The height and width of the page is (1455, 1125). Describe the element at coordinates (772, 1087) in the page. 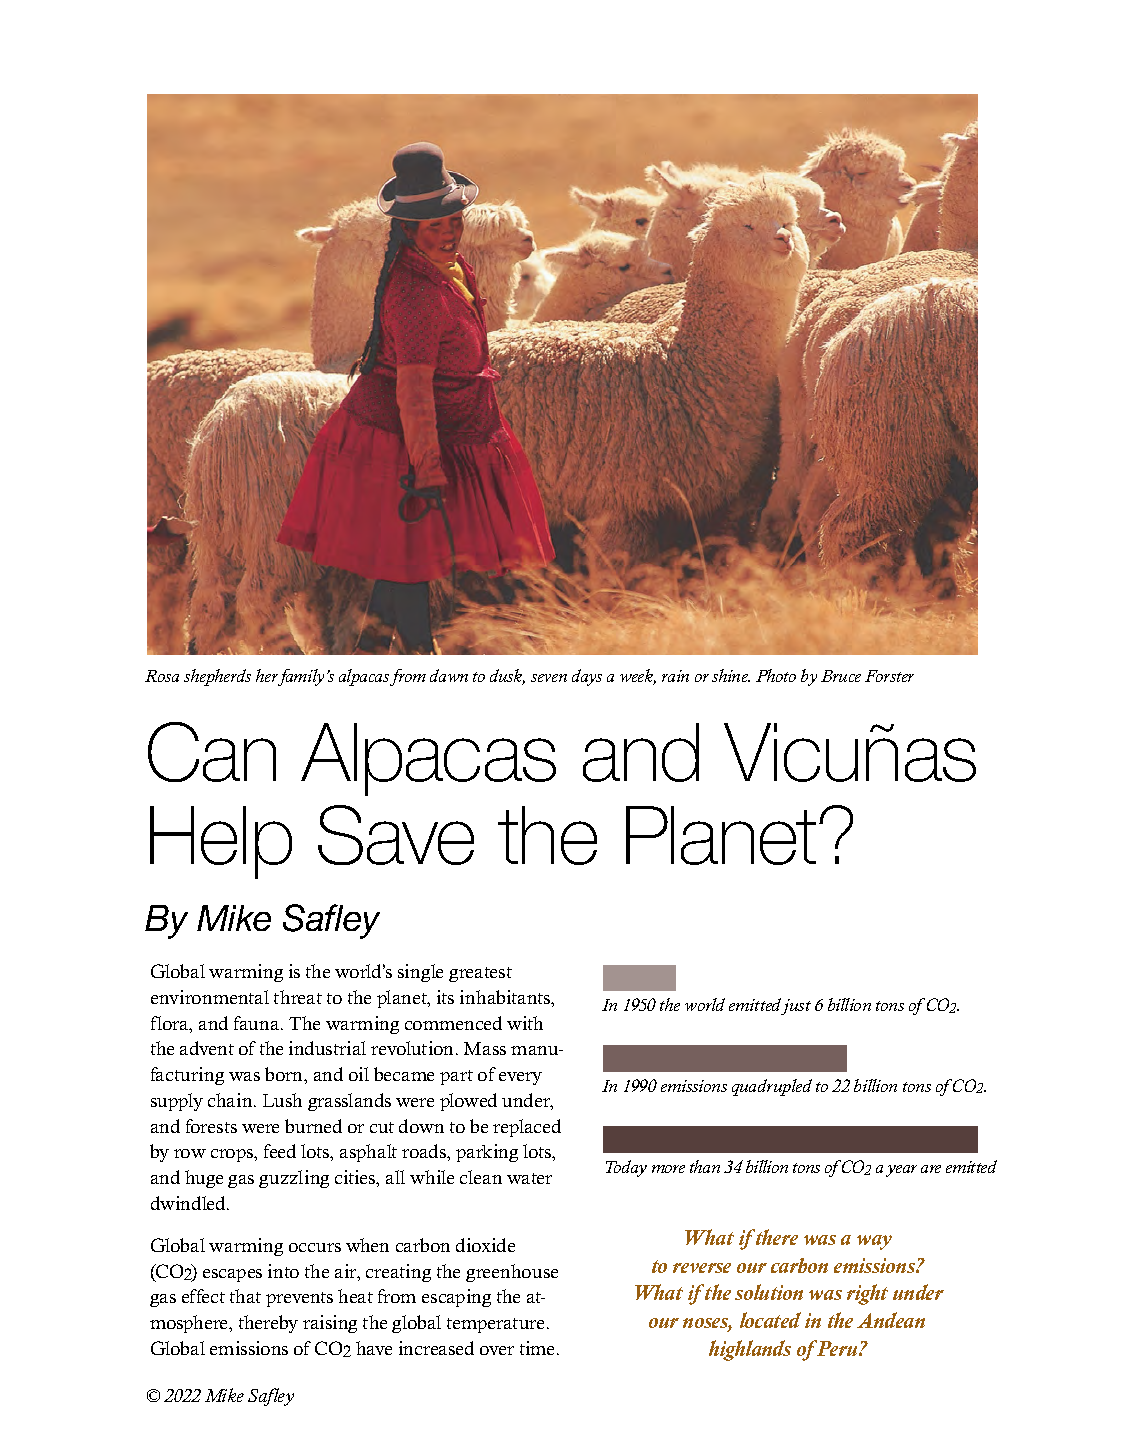

I see `quadrupled` at that location.
